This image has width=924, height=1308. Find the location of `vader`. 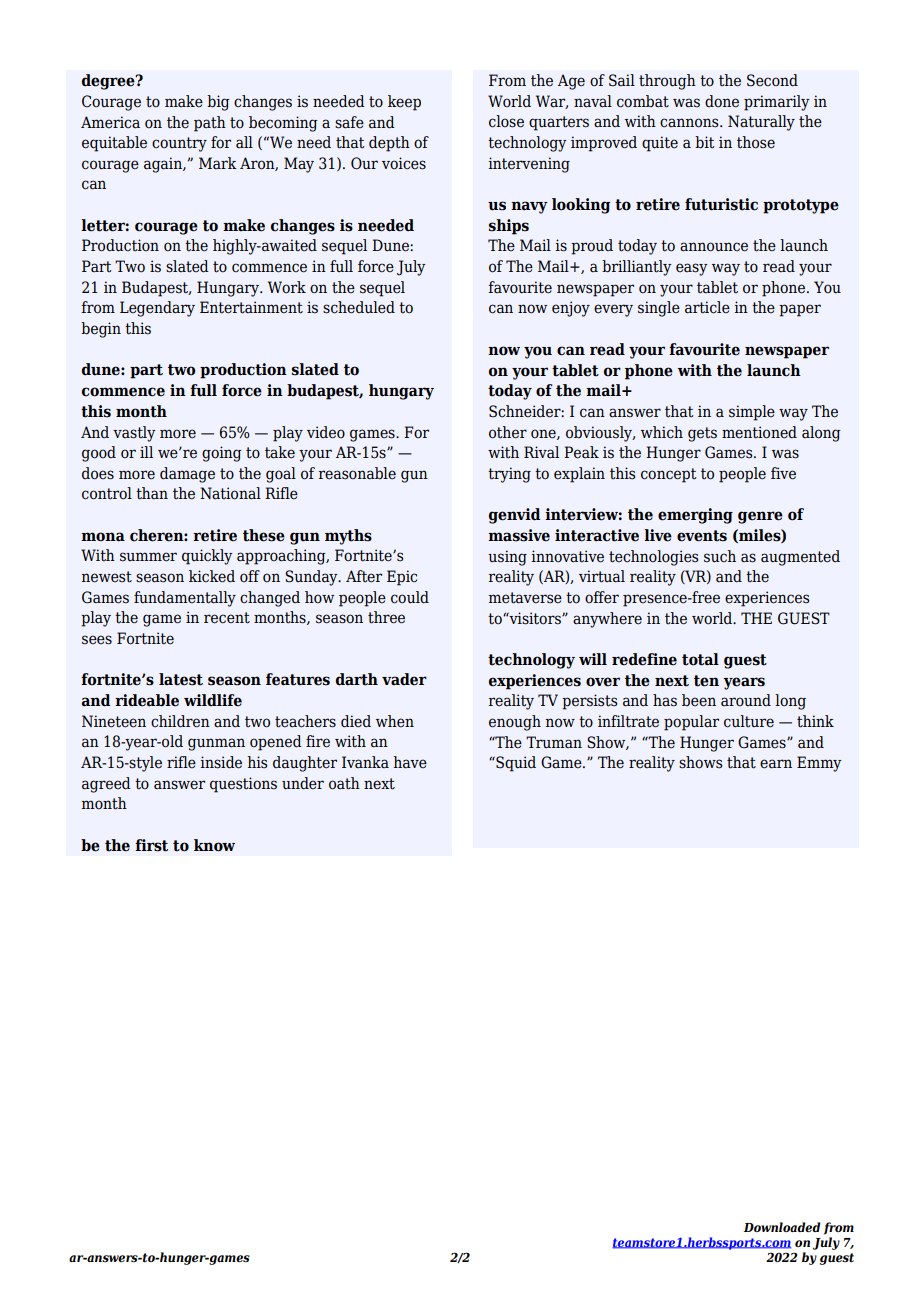

vader is located at coordinates (404, 679).
